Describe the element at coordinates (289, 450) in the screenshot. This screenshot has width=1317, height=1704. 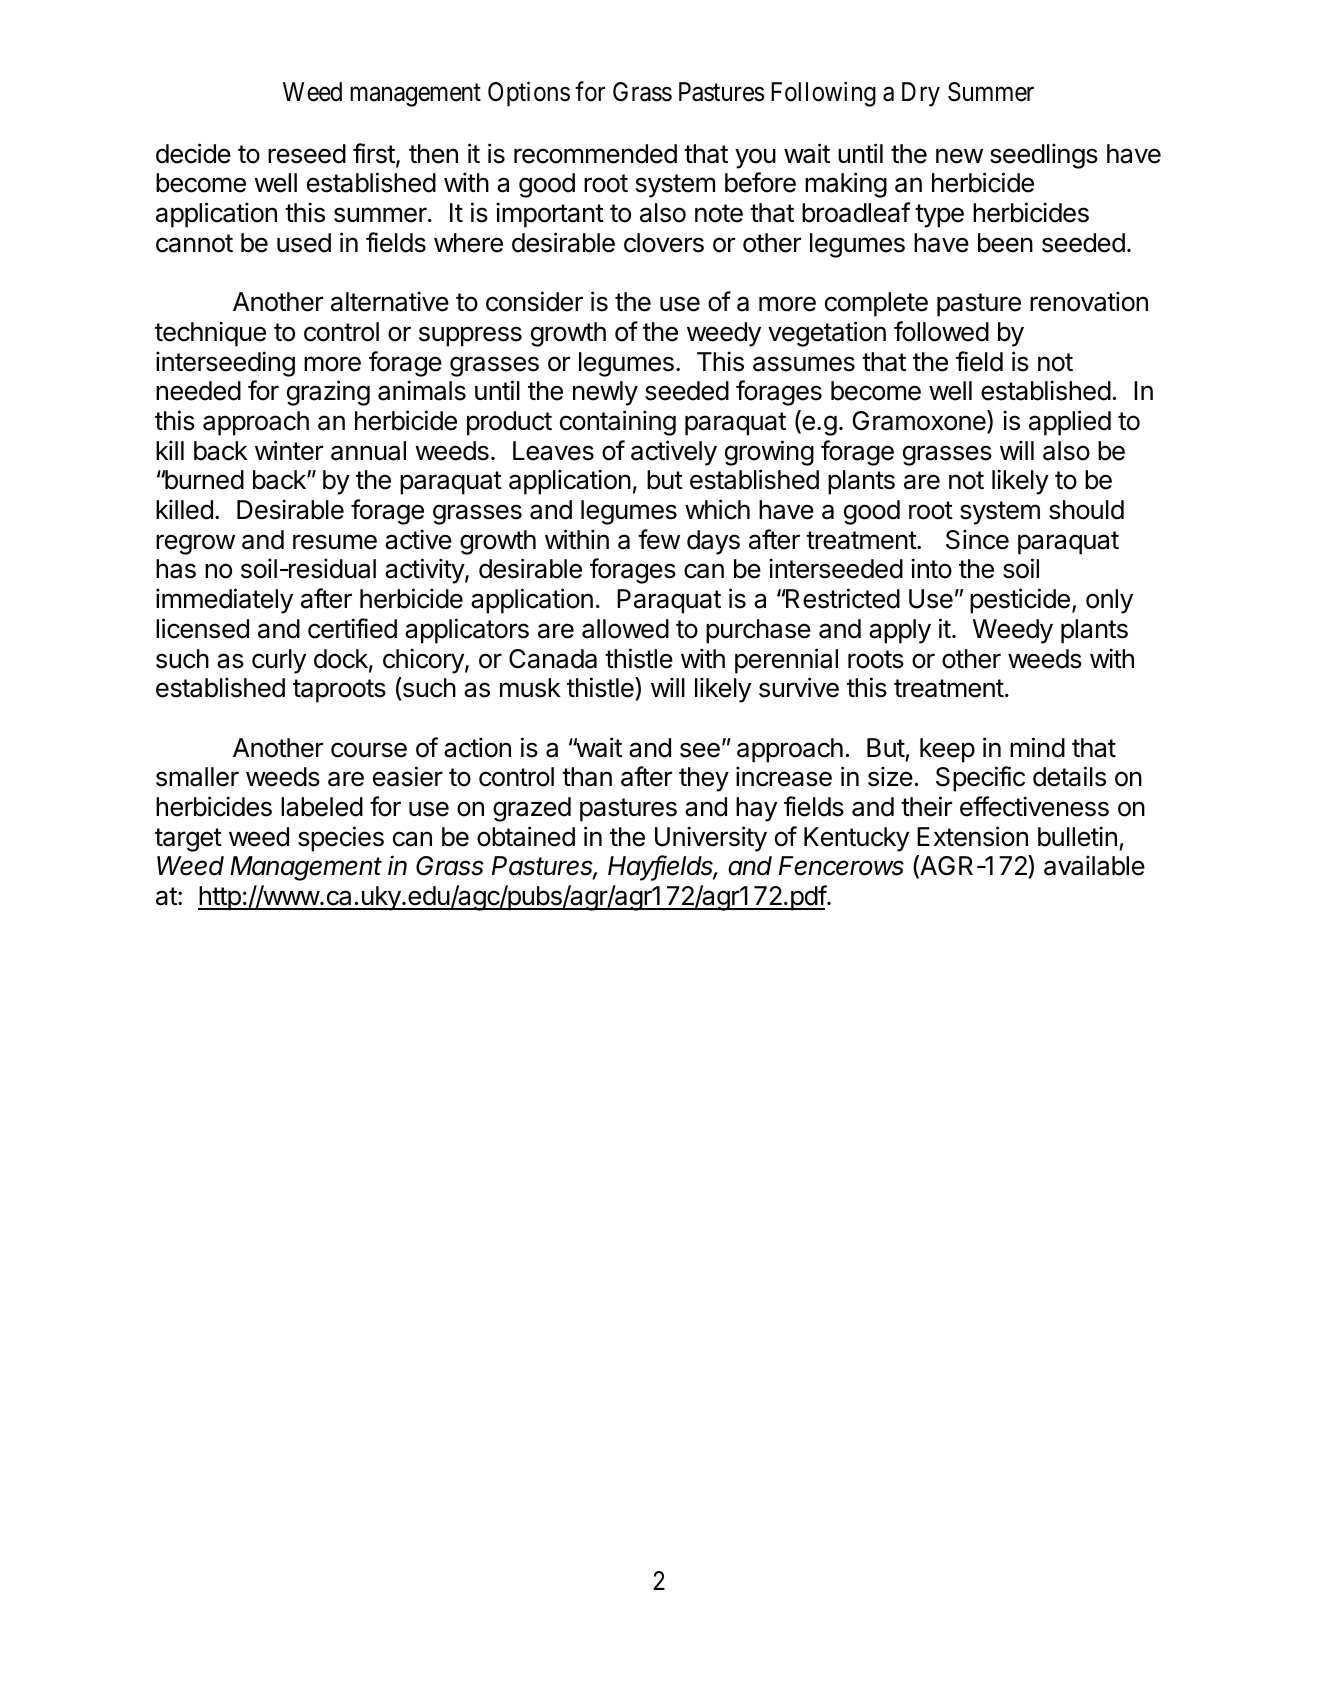
I see `winter` at that location.
